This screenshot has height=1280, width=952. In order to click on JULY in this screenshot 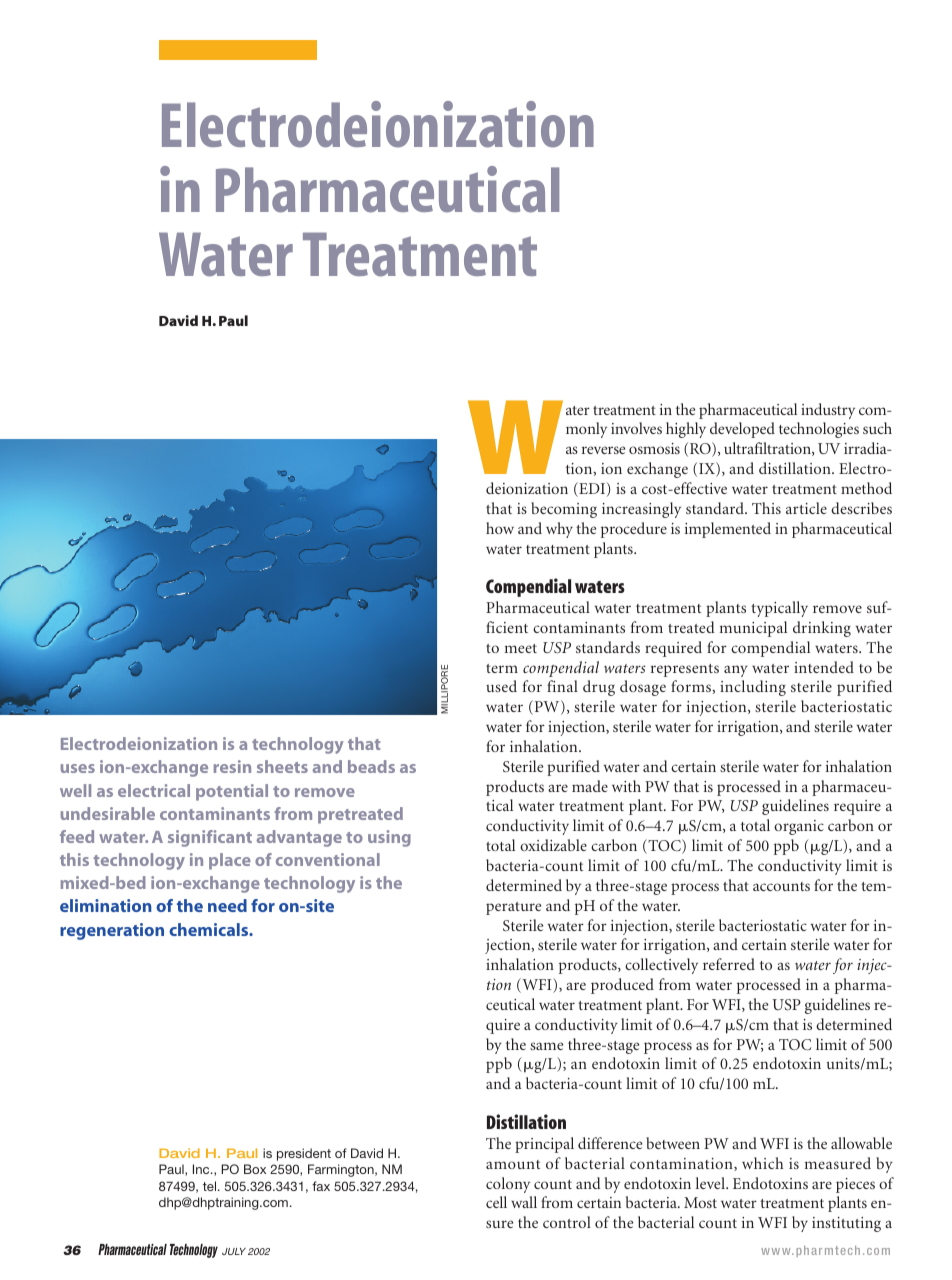, I will do `click(234, 1251)`.
